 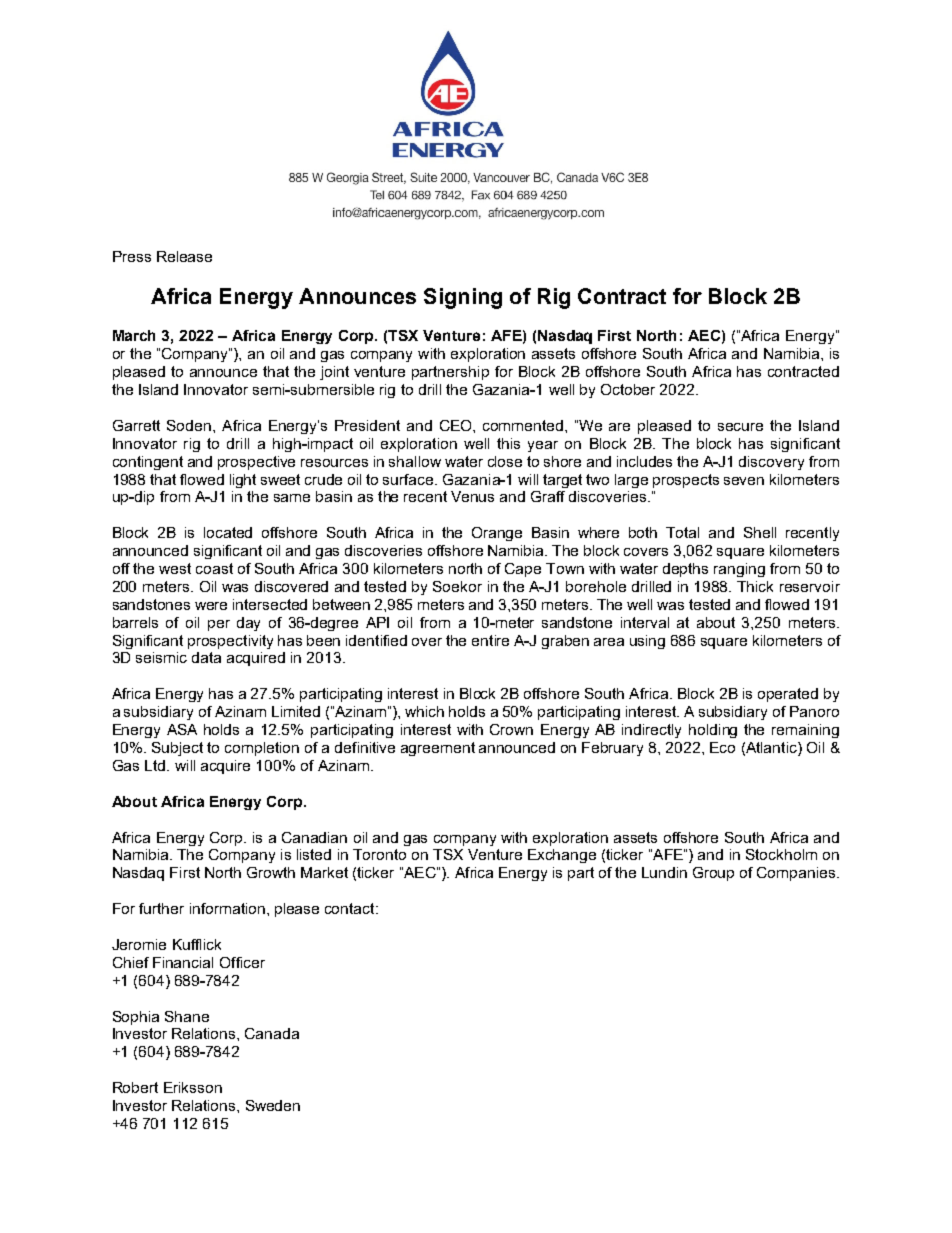 I want to click on Group, so click(x=713, y=874).
